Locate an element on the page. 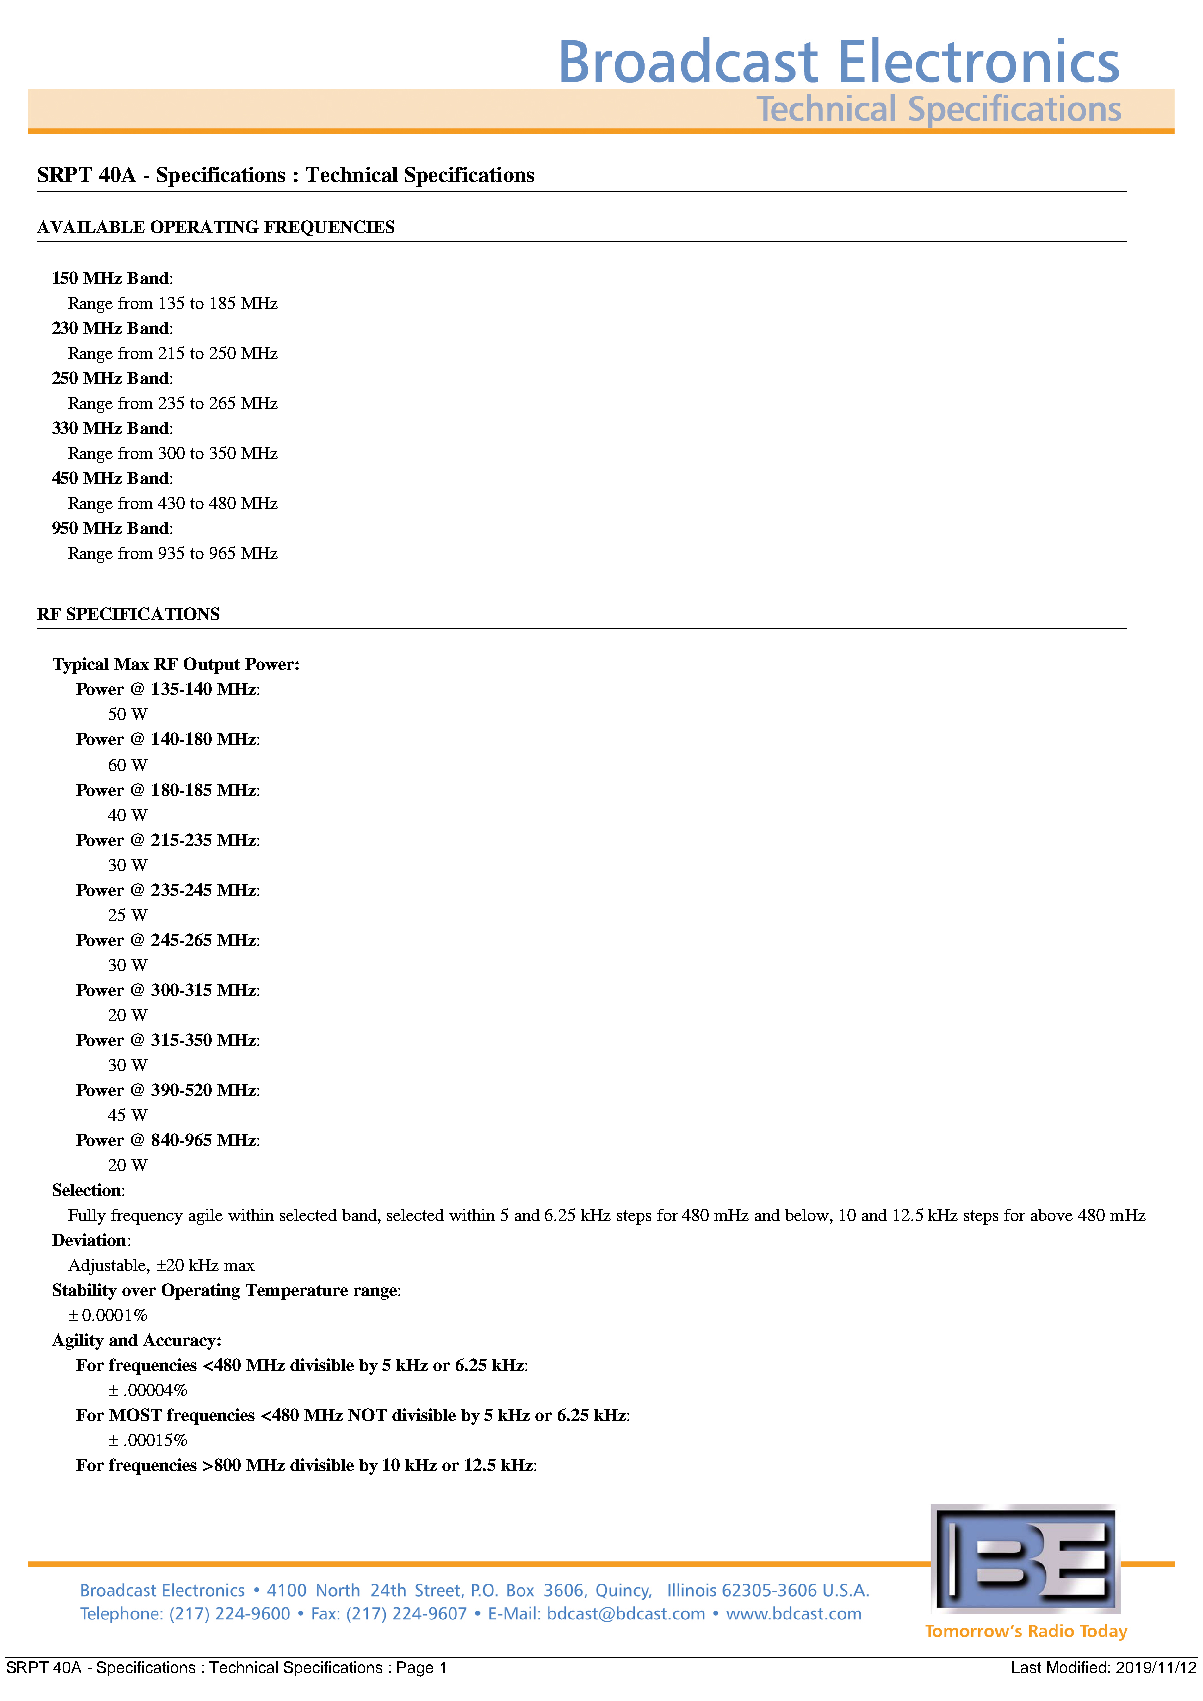  above is located at coordinates (1052, 1215).
